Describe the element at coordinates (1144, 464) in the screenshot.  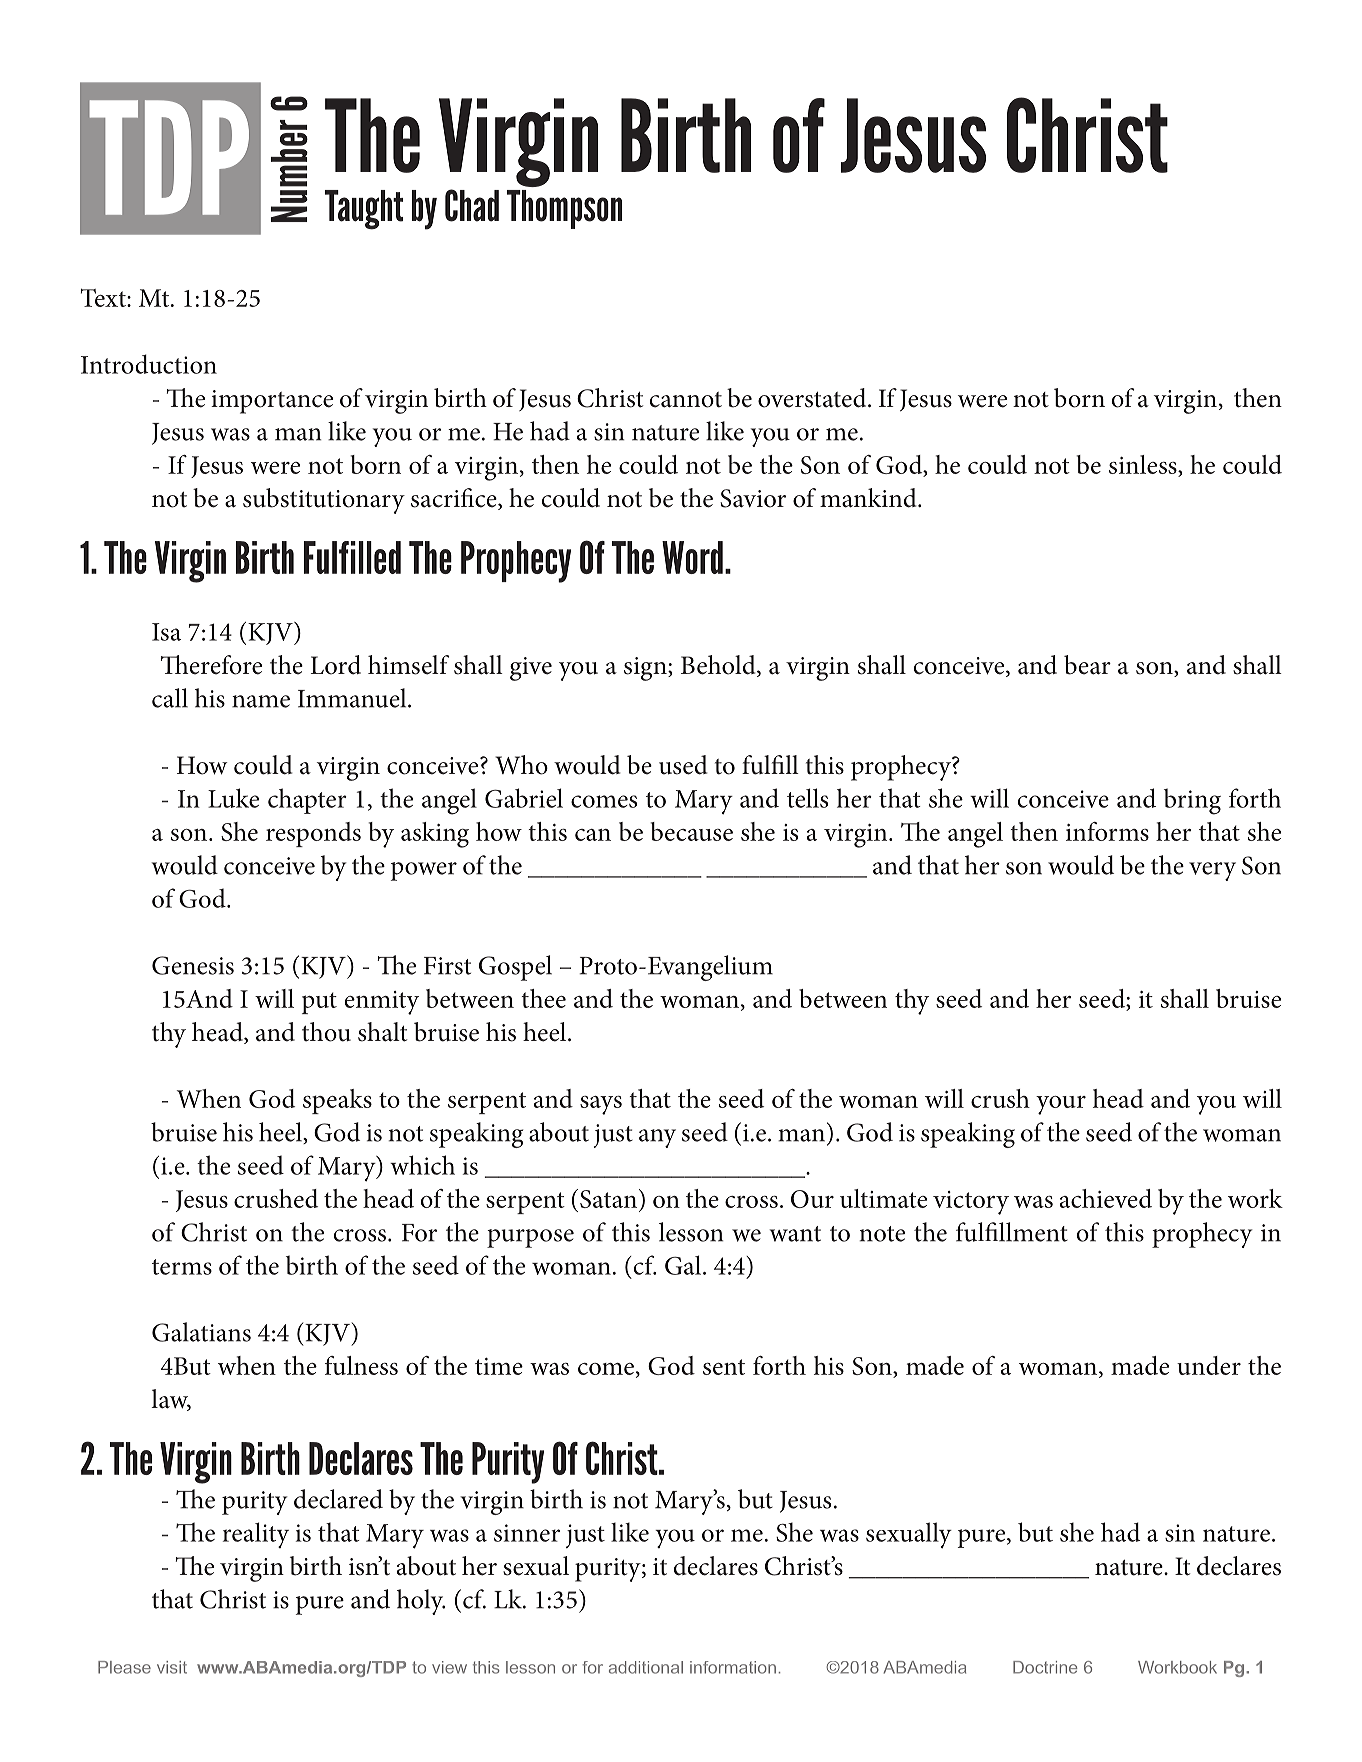
I see `sinless` at that location.
